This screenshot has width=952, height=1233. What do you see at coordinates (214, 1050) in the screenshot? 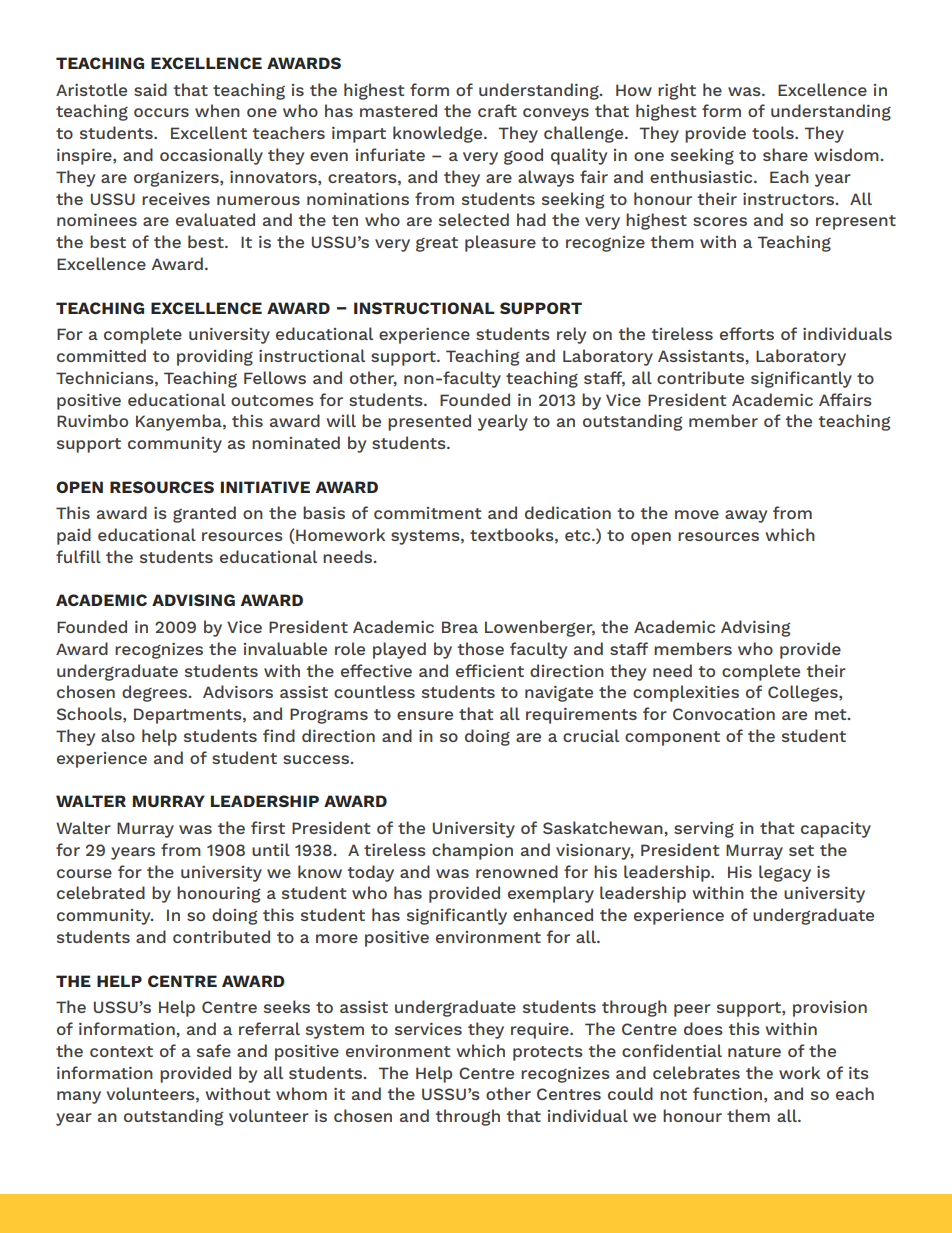
I see `safe` at bounding box center [214, 1050].
